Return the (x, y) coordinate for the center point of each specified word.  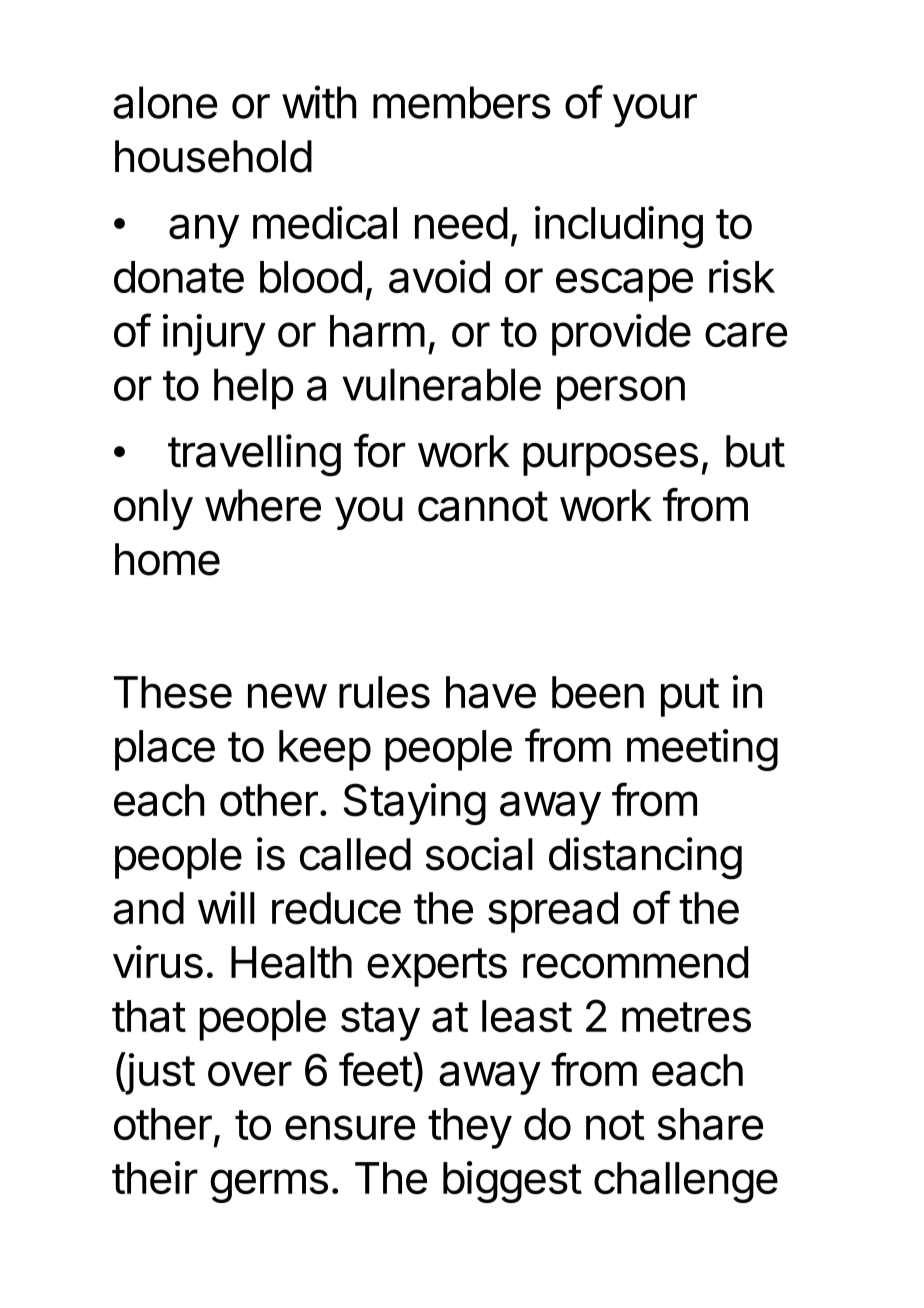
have (491, 692)
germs (269, 1186)
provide (621, 335)
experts (437, 967)
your (655, 111)
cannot (483, 506)
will (226, 907)
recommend (635, 962)
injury (214, 335)
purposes (610, 459)
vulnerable (441, 384)
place (165, 750)
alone (165, 102)
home (167, 559)
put (690, 697)
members (462, 102)
